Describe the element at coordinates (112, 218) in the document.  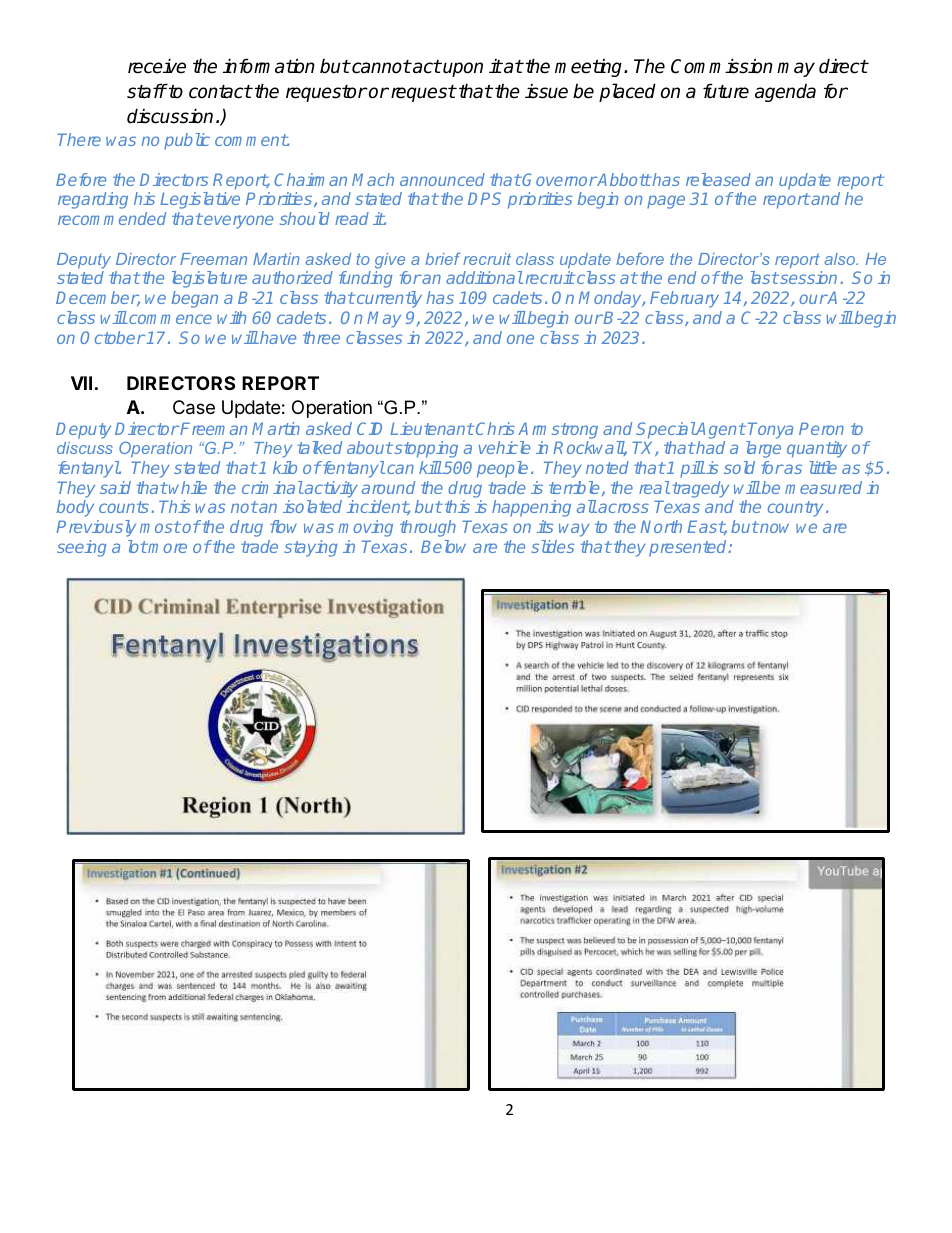
I see `recommended` at that location.
